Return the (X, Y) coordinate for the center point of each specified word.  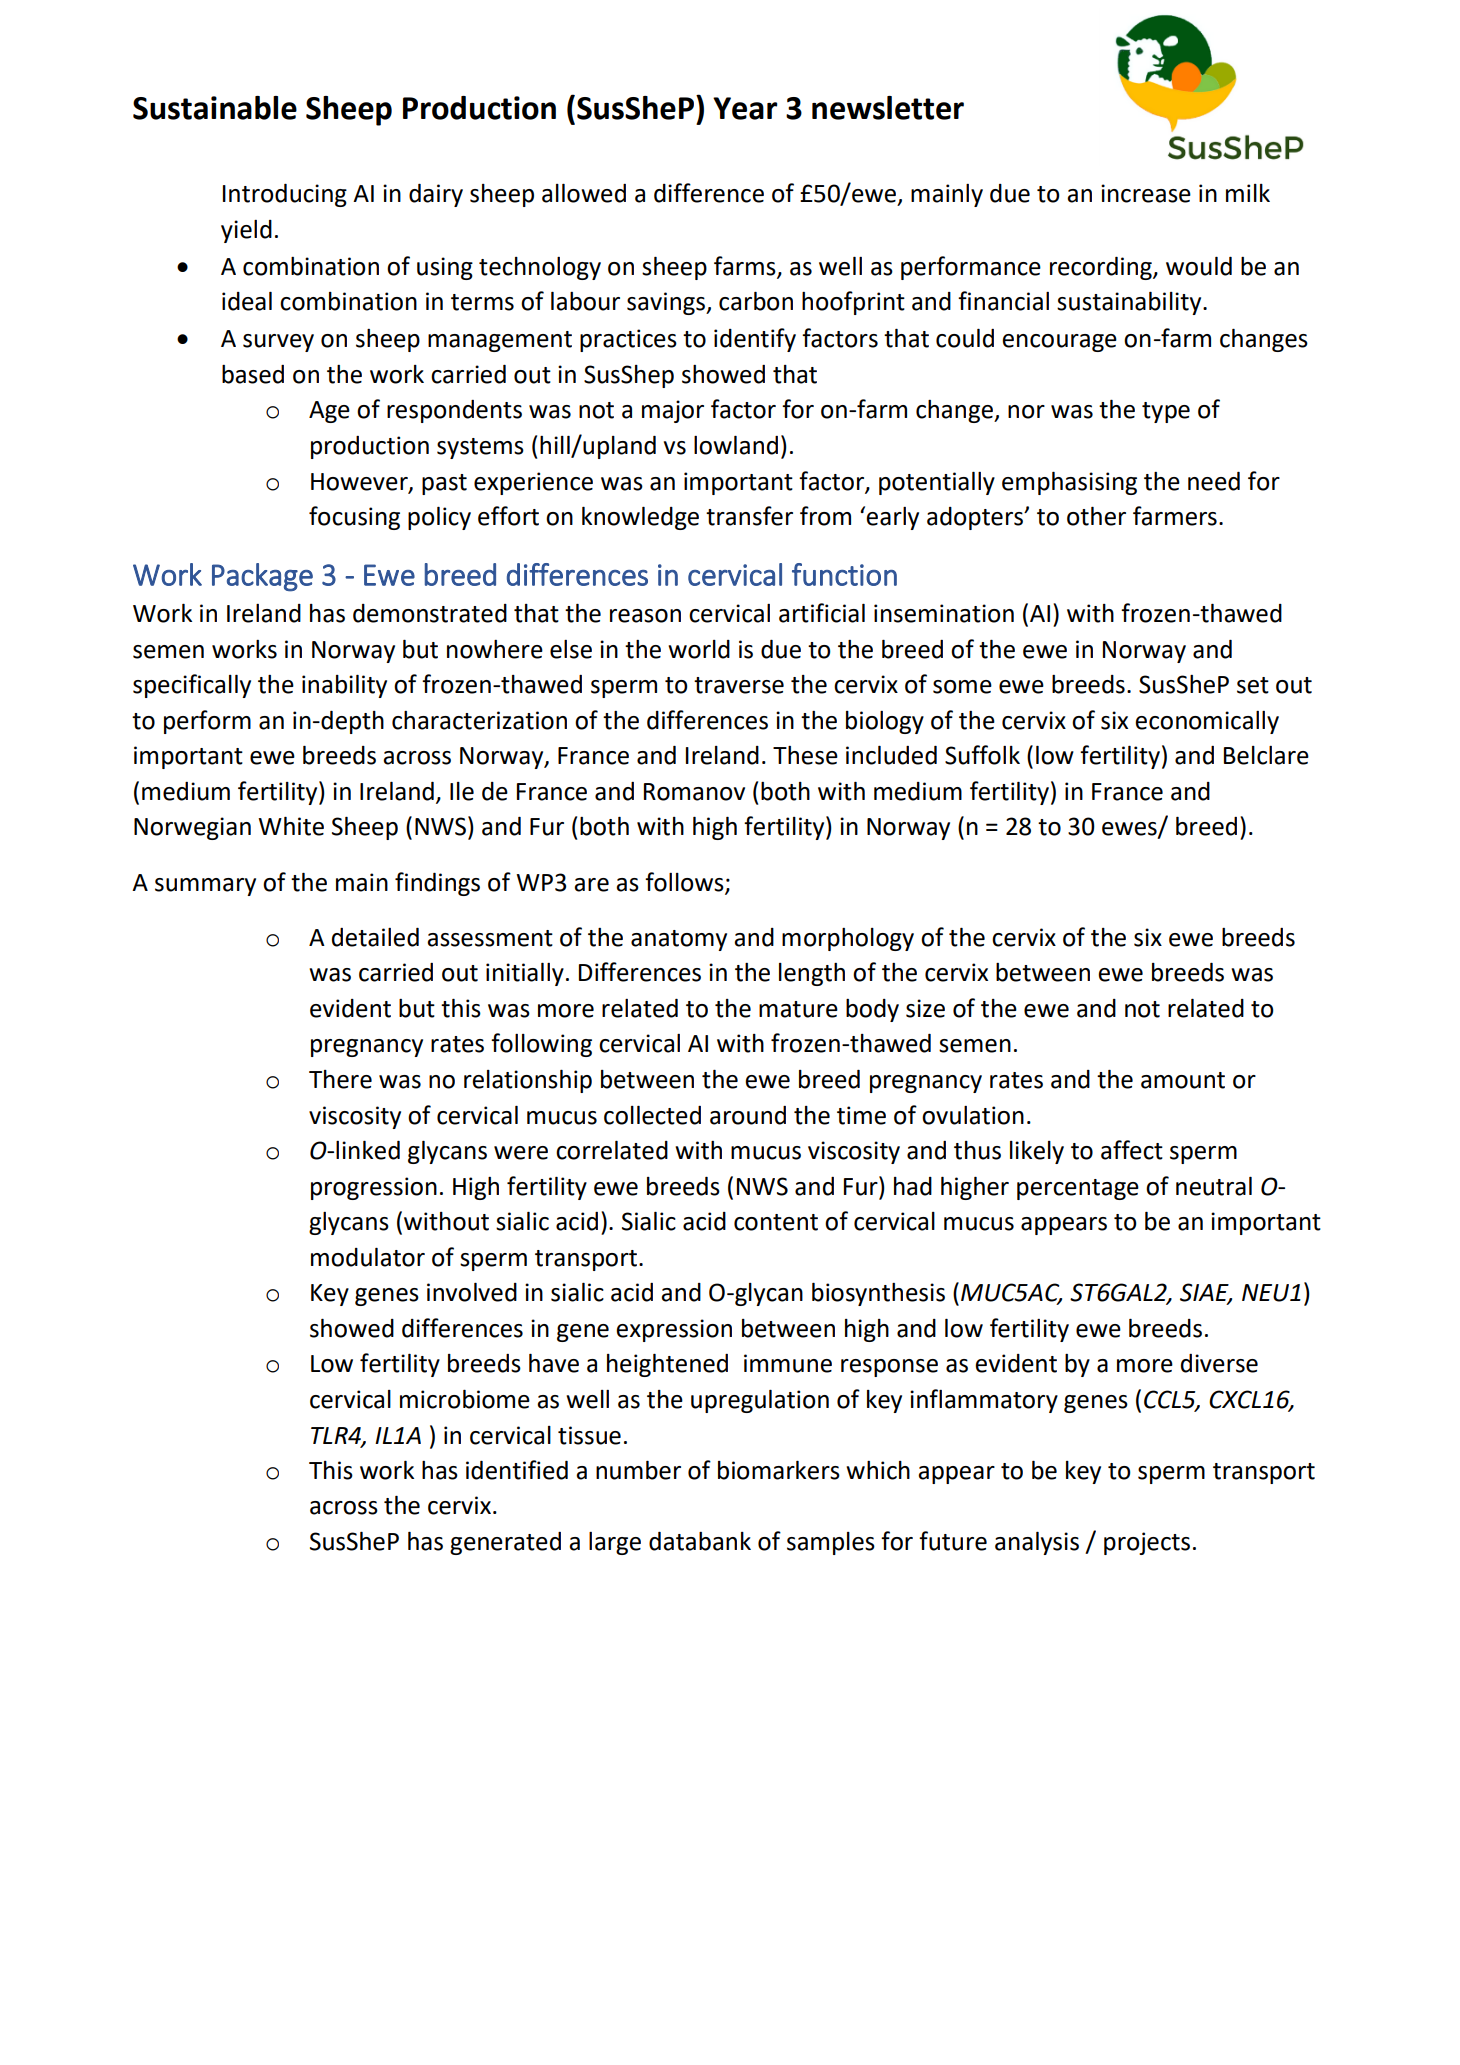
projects (1147, 1543)
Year (745, 108)
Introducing (285, 195)
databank (700, 1541)
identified (517, 1470)
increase (1146, 193)
